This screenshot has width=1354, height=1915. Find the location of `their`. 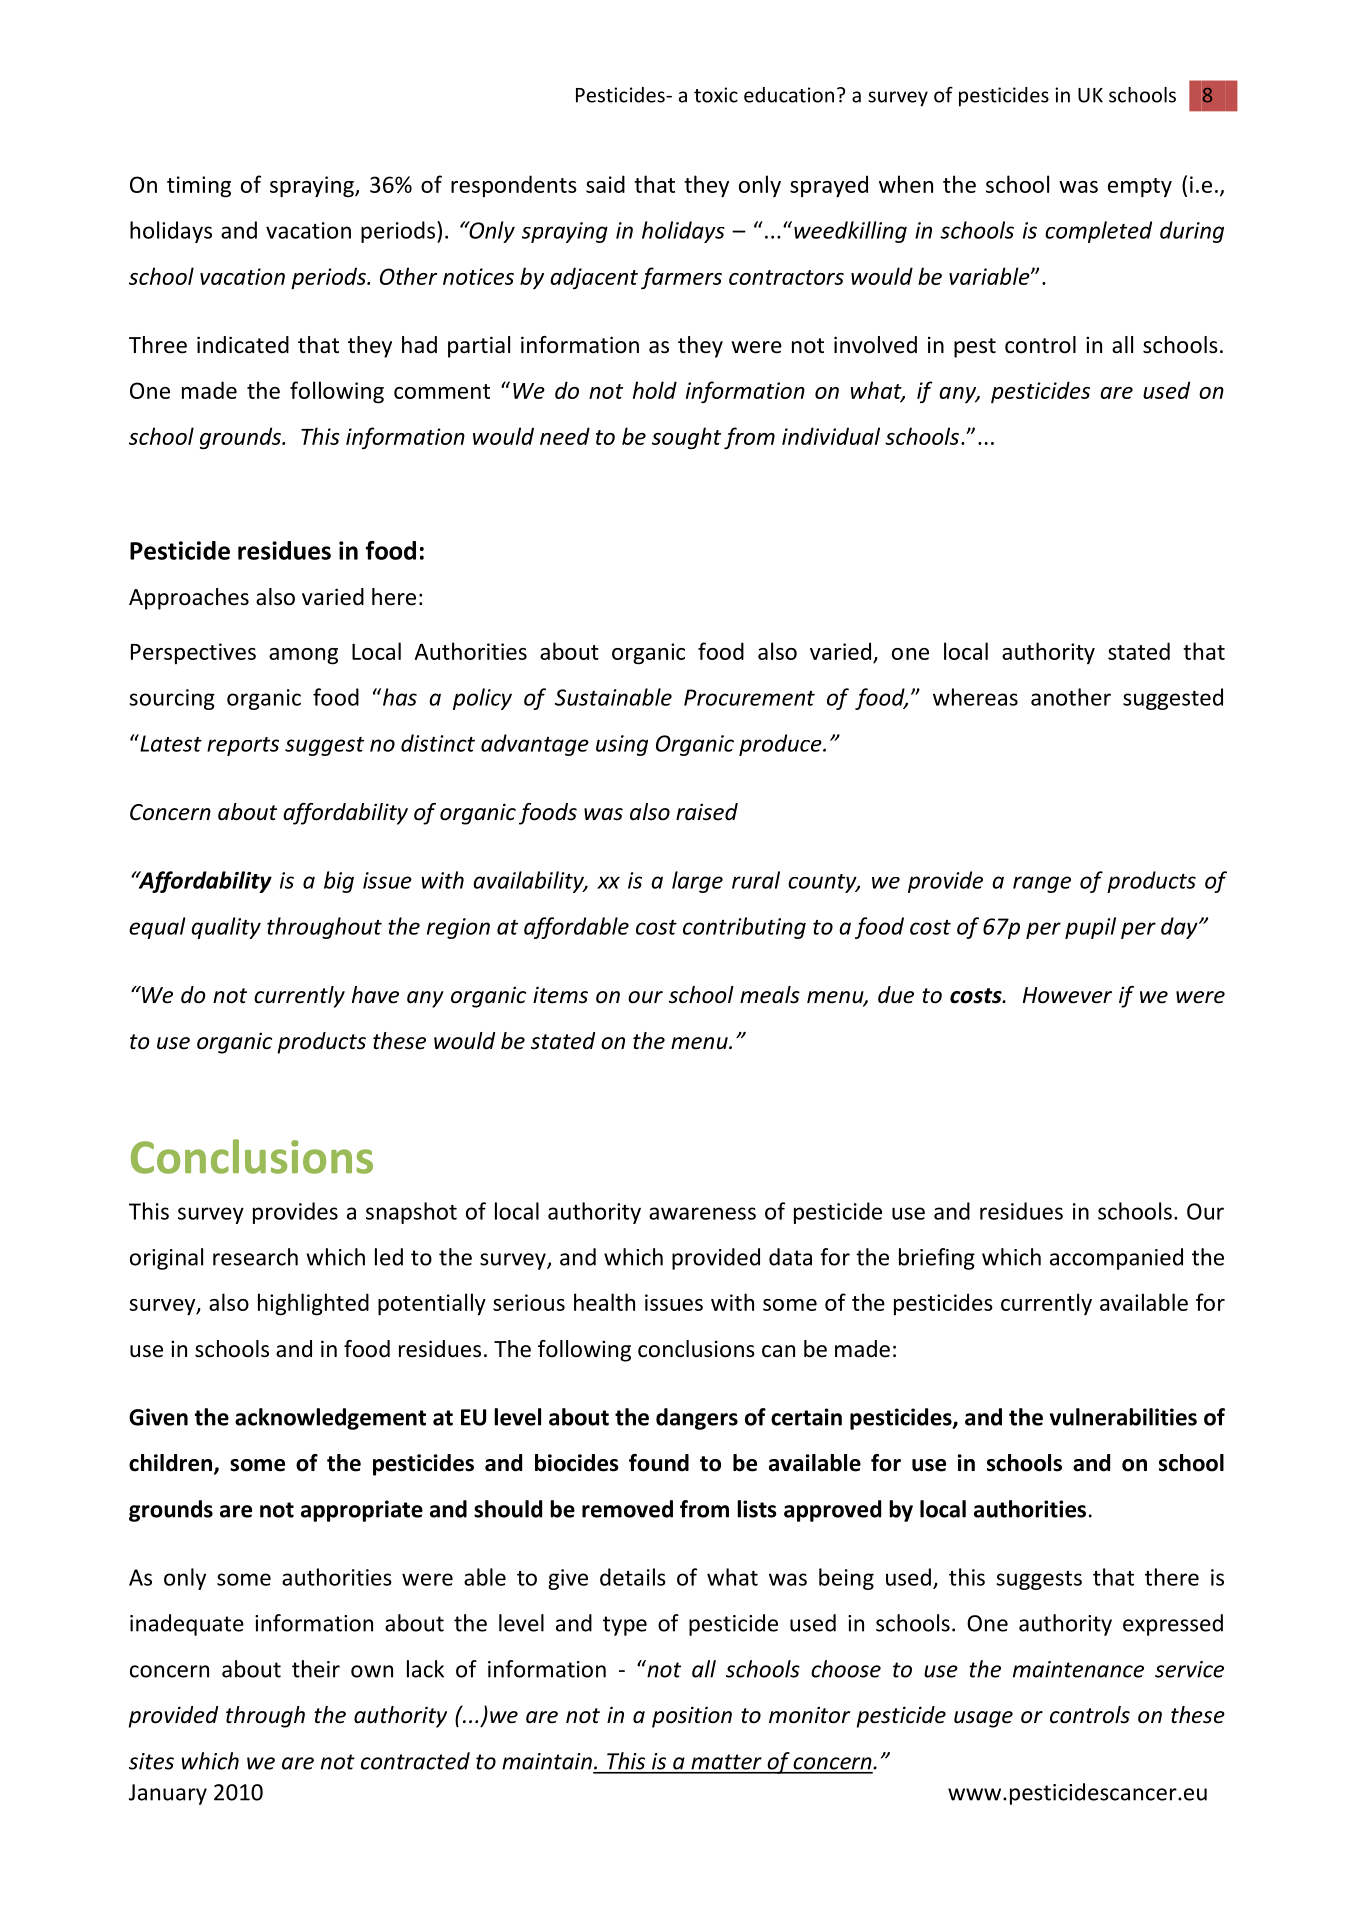

their is located at coordinates (316, 1669).
